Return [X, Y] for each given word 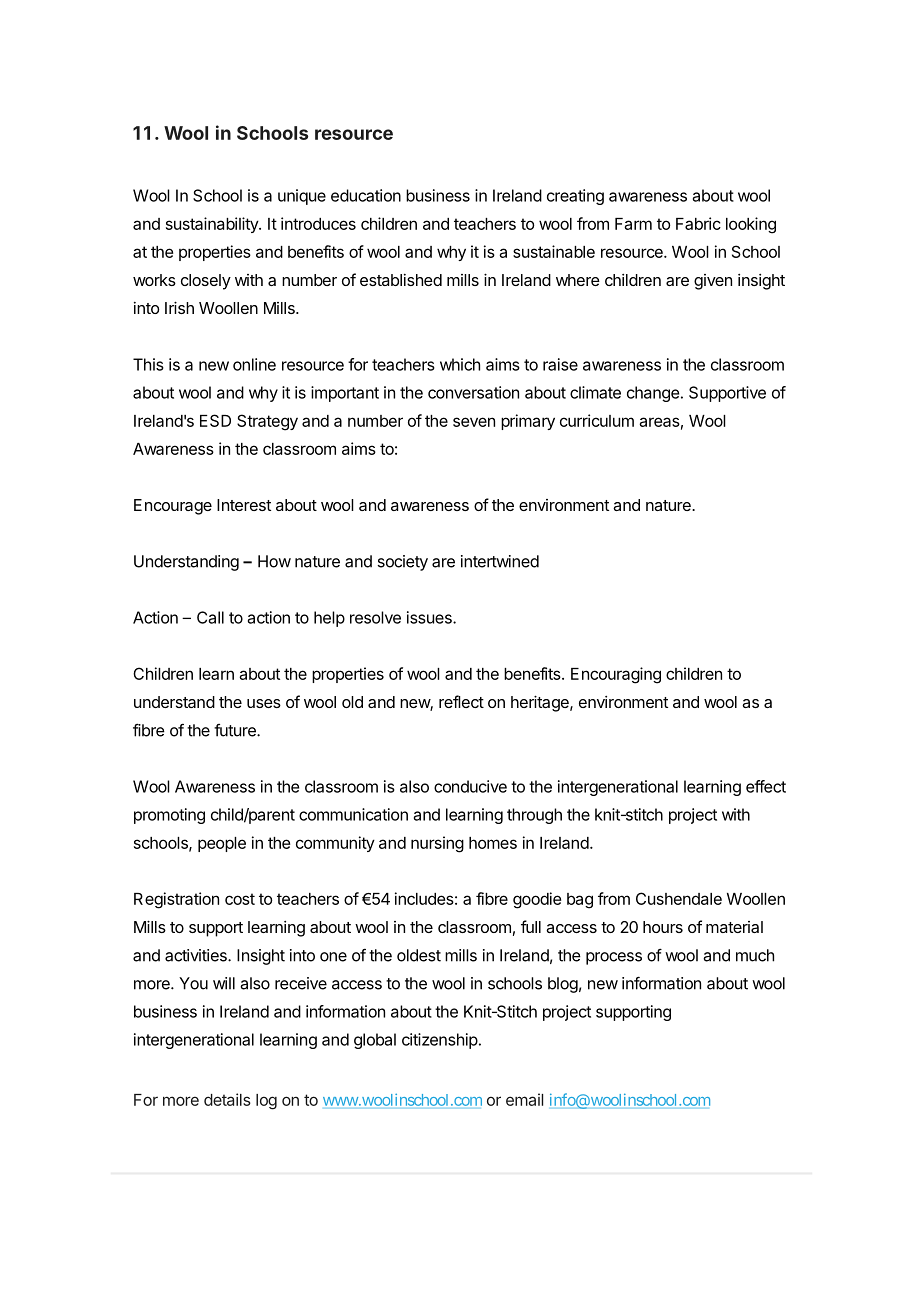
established [401, 280]
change [653, 394]
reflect [461, 701]
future [236, 730]
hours [663, 927]
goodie [537, 900]
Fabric [698, 223]
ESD [215, 420]
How [274, 561]
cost [240, 899]
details [227, 1099]
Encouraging [616, 675]
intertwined [500, 561]
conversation [473, 392]
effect [766, 786]
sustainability [213, 225]
